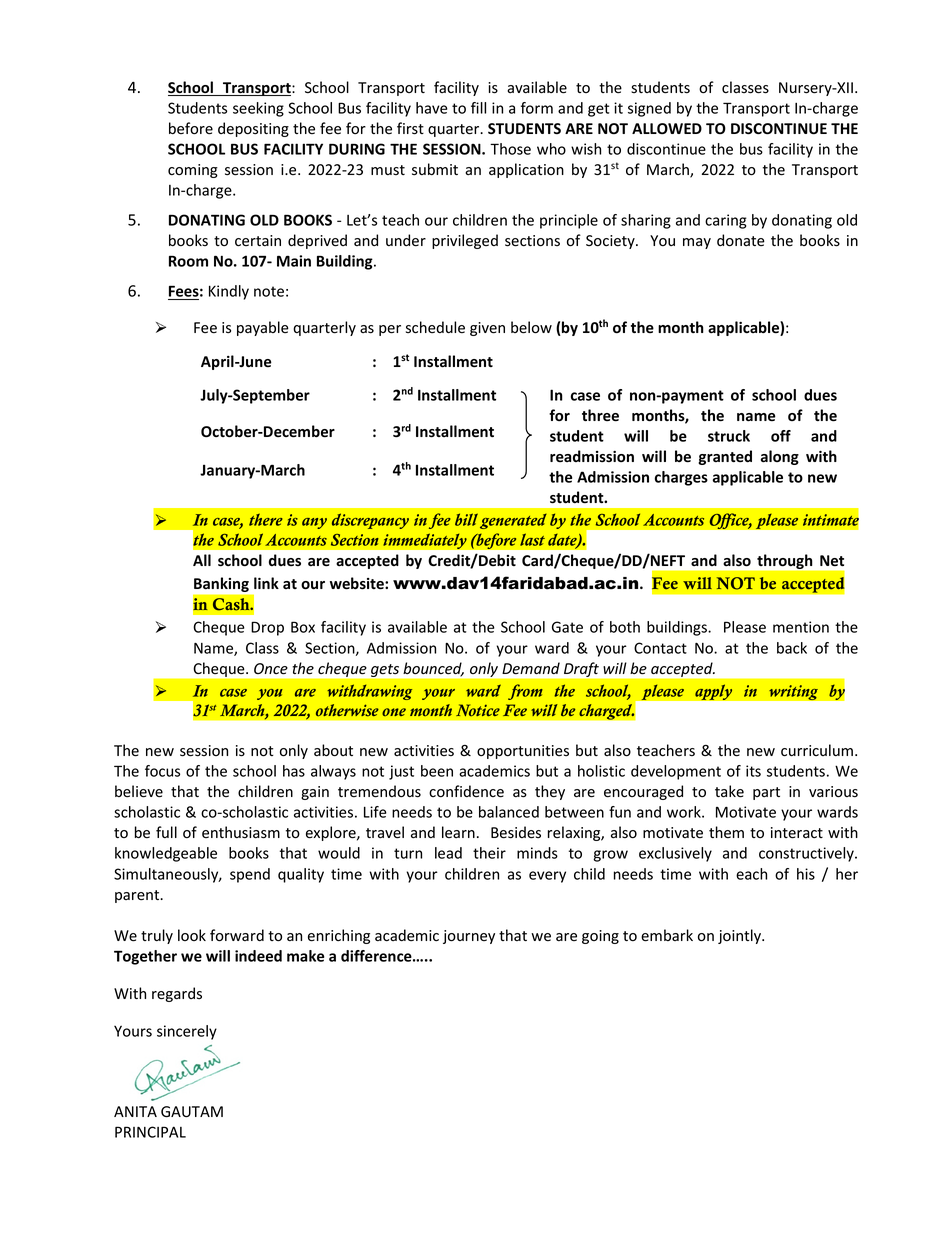 Image resolution: width=952 pixels, height=1233 pixels. What do you see at coordinates (271, 669) in the document?
I see `Once` at bounding box center [271, 669].
